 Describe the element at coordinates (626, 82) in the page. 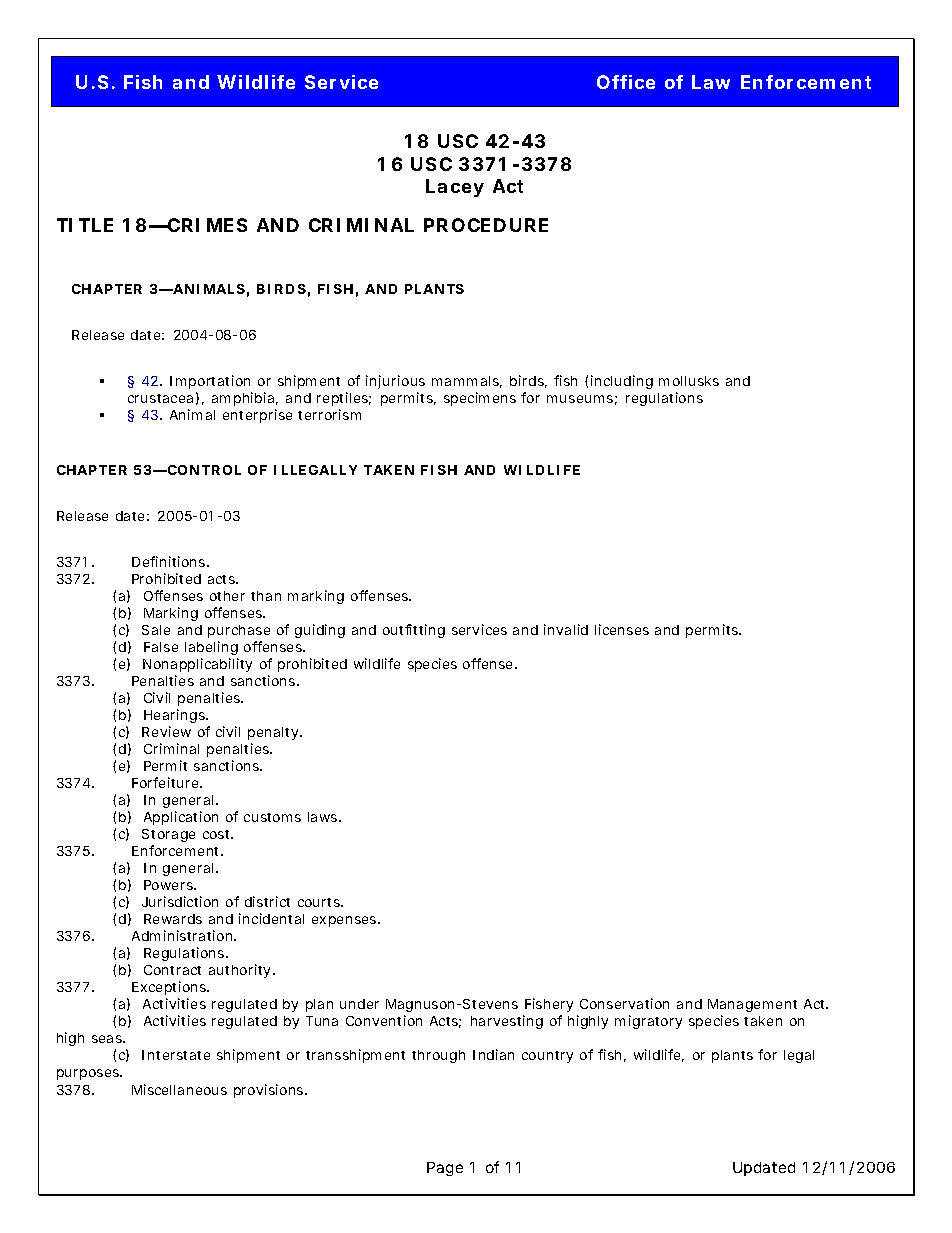

I see `Office` at that location.
